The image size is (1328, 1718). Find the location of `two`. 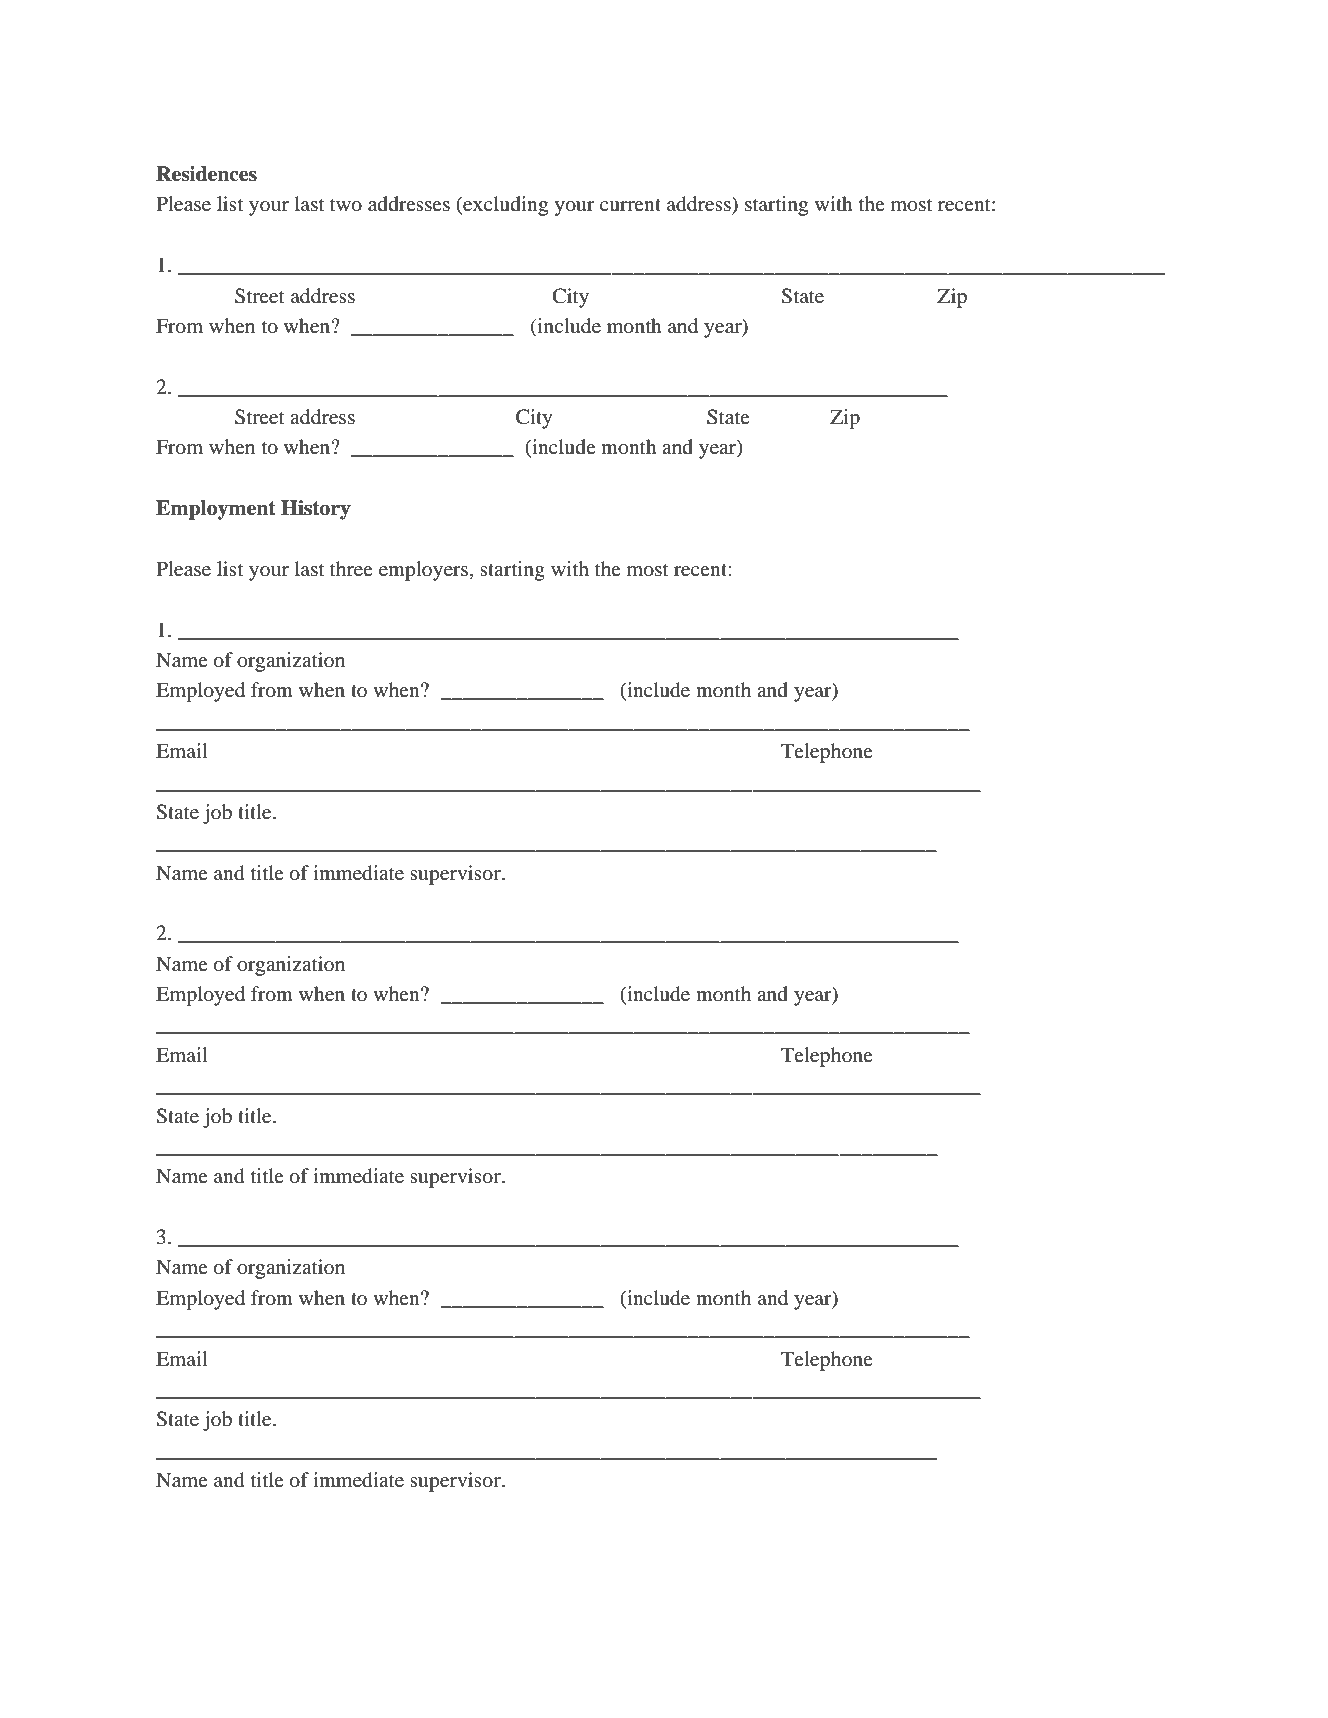

two is located at coordinates (346, 205).
